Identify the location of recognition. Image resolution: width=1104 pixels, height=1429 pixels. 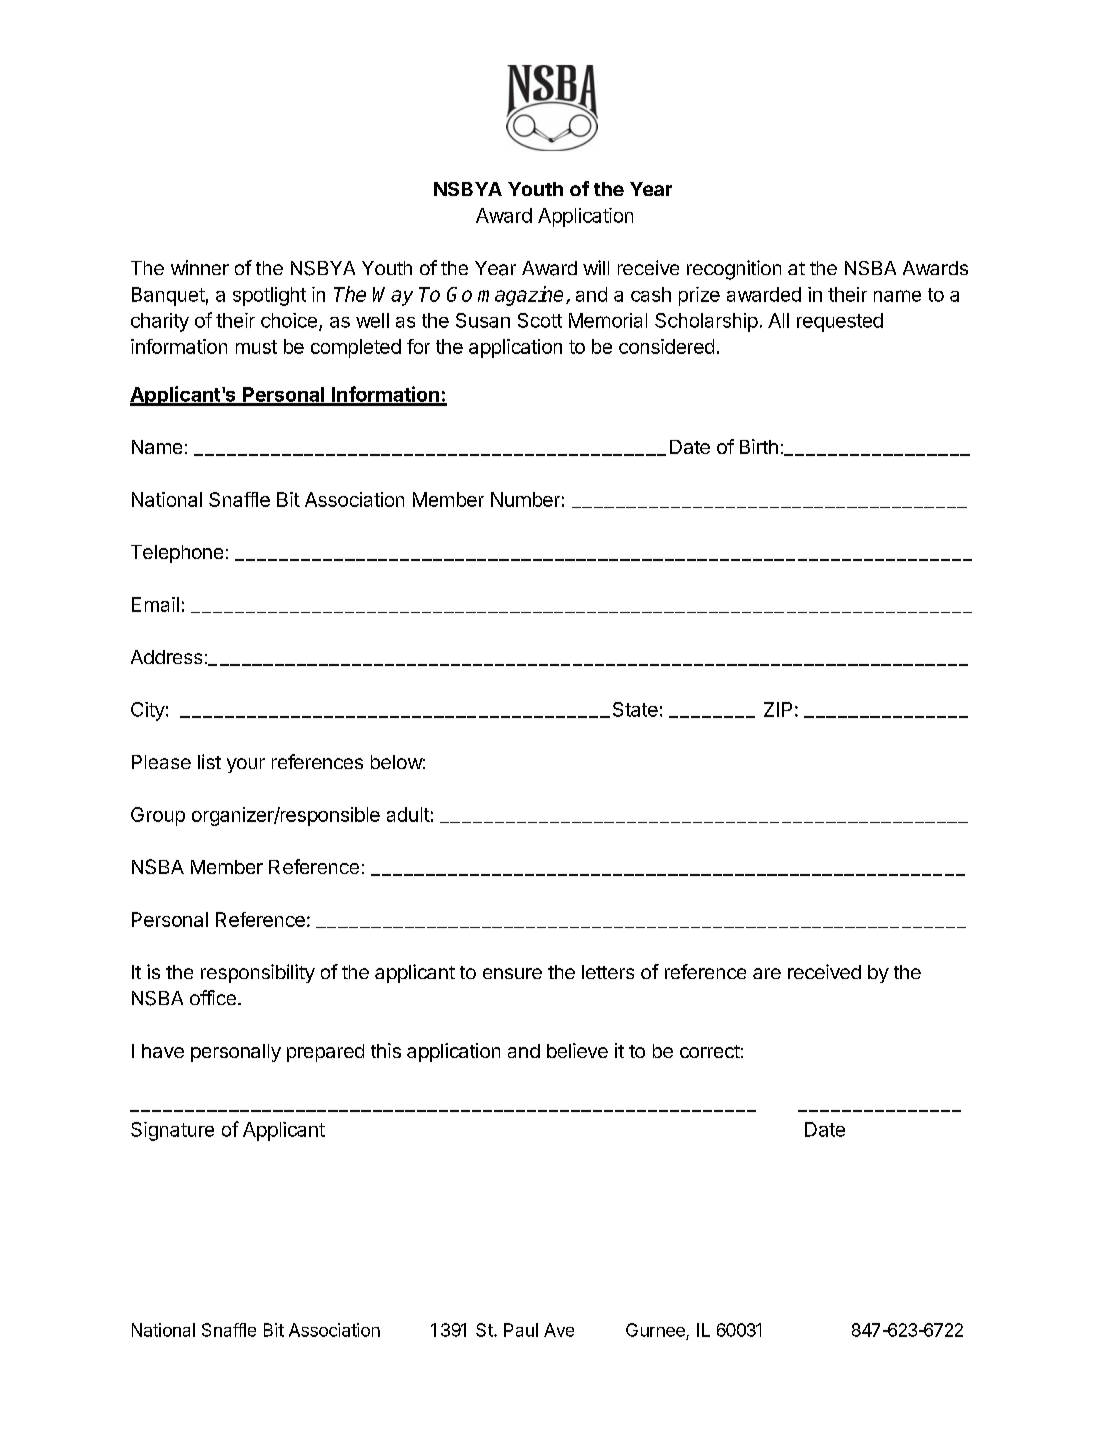
(734, 270).
